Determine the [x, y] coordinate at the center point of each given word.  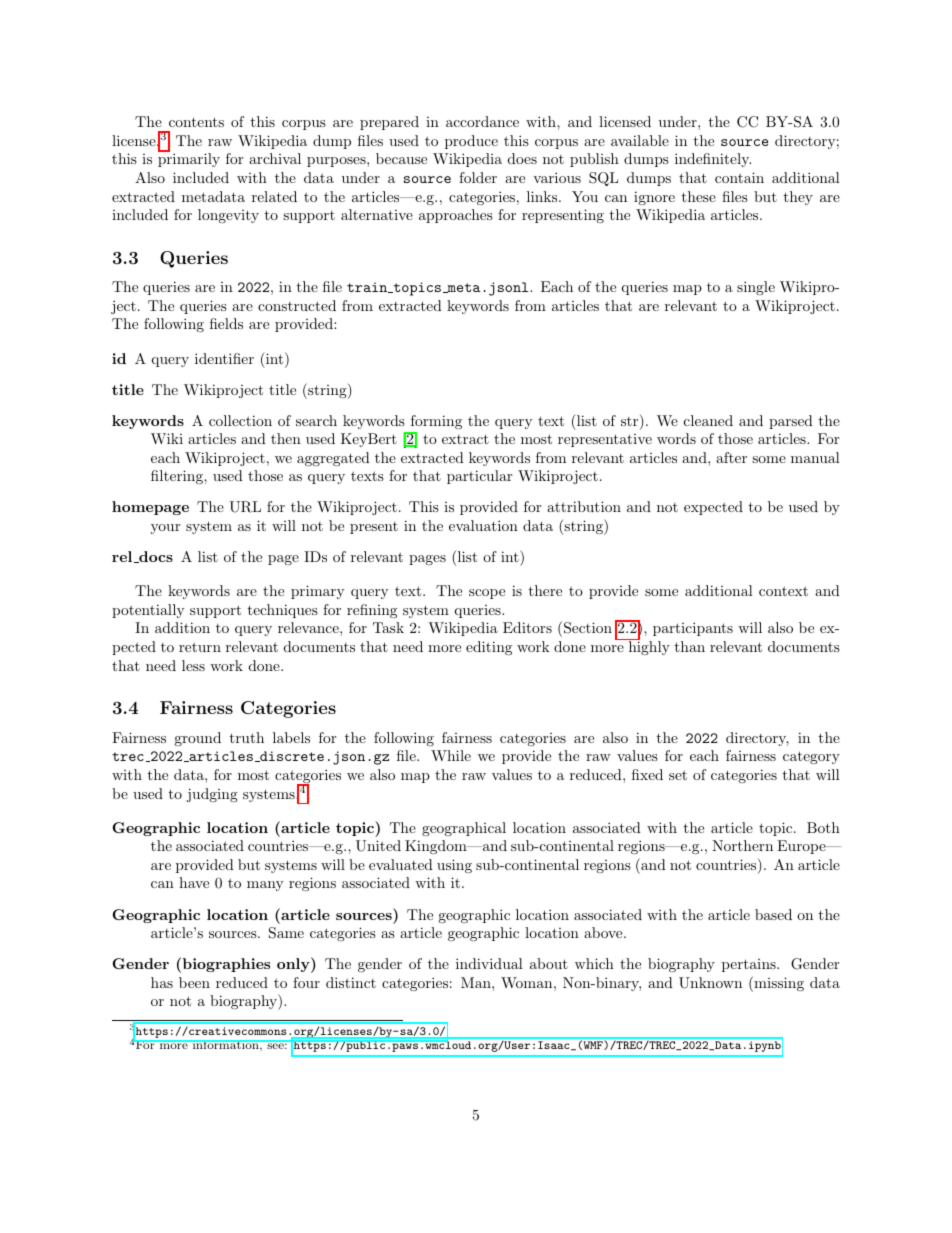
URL [245, 507]
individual [489, 963]
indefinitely [713, 160]
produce [471, 142]
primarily [189, 160]
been [194, 982]
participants [693, 629]
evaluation [483, 525]
